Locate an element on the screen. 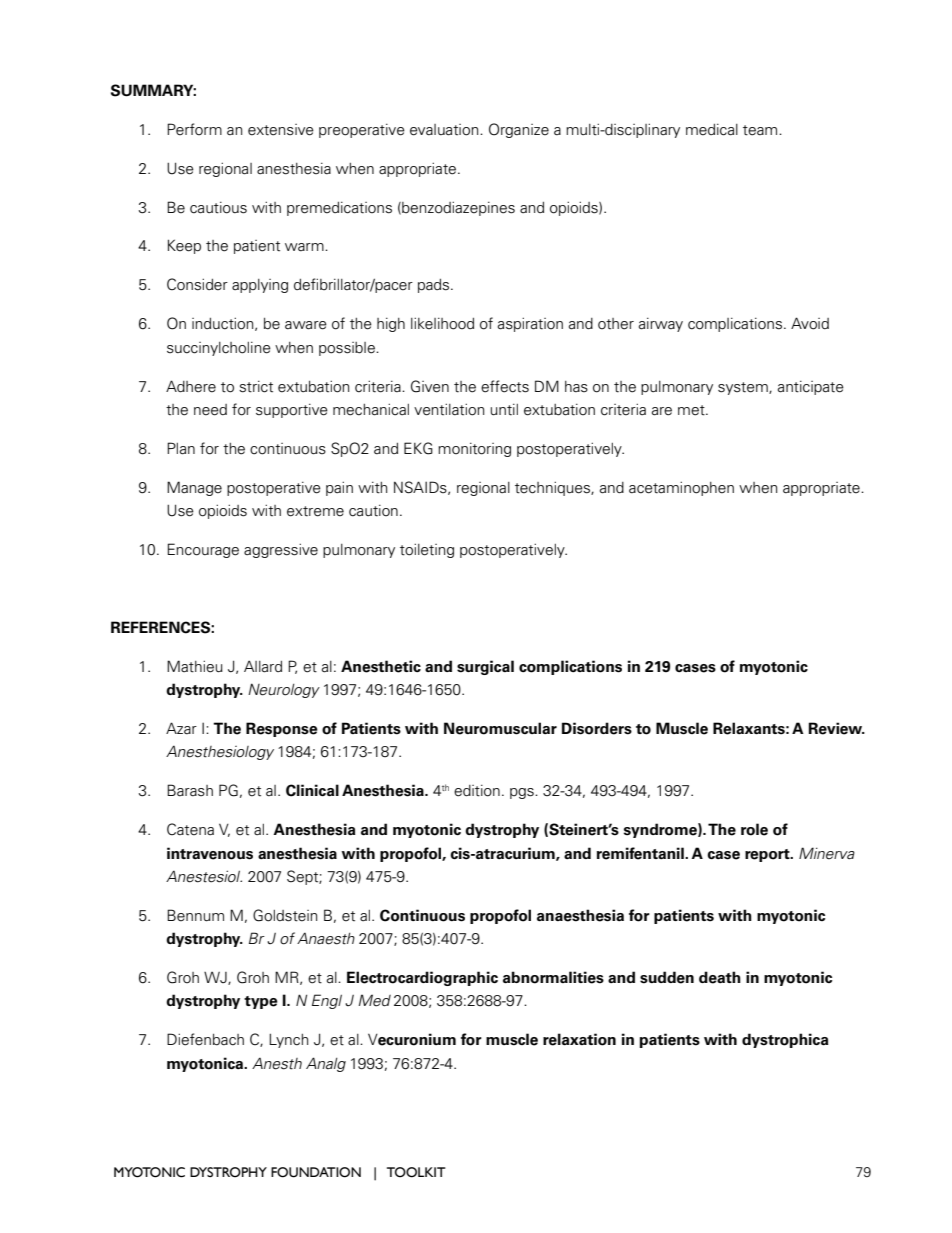 The image size is (952, 1233). Clinical is located at coordinates (312, 790).
